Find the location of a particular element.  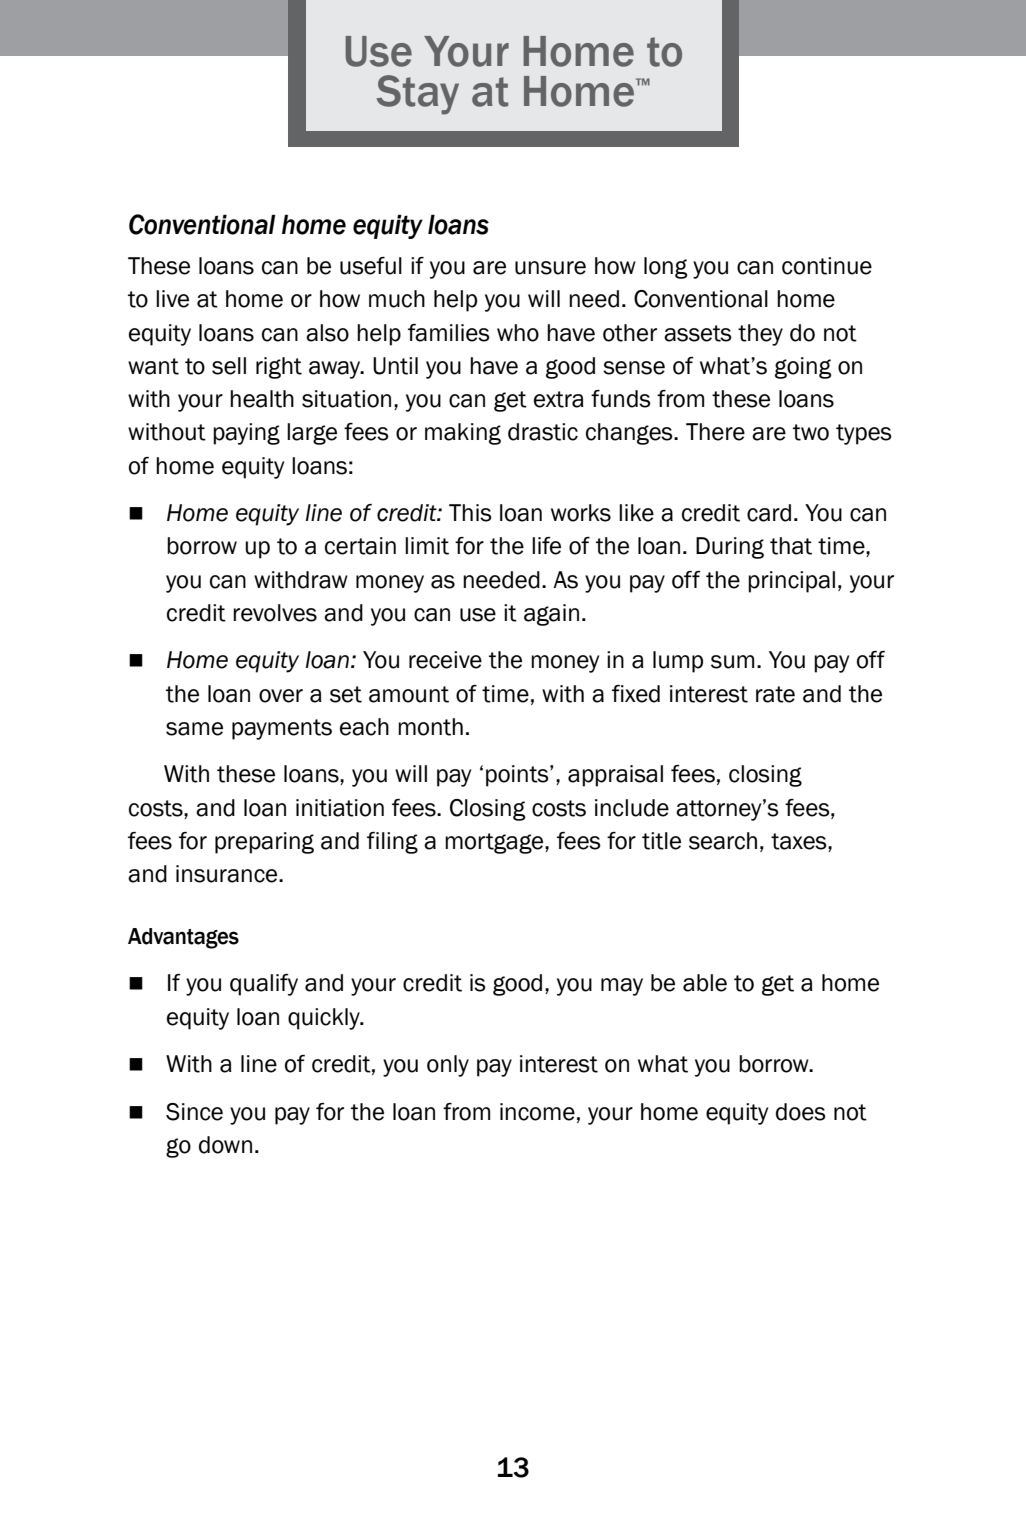

Stay is located at coordinates (418, 95).
